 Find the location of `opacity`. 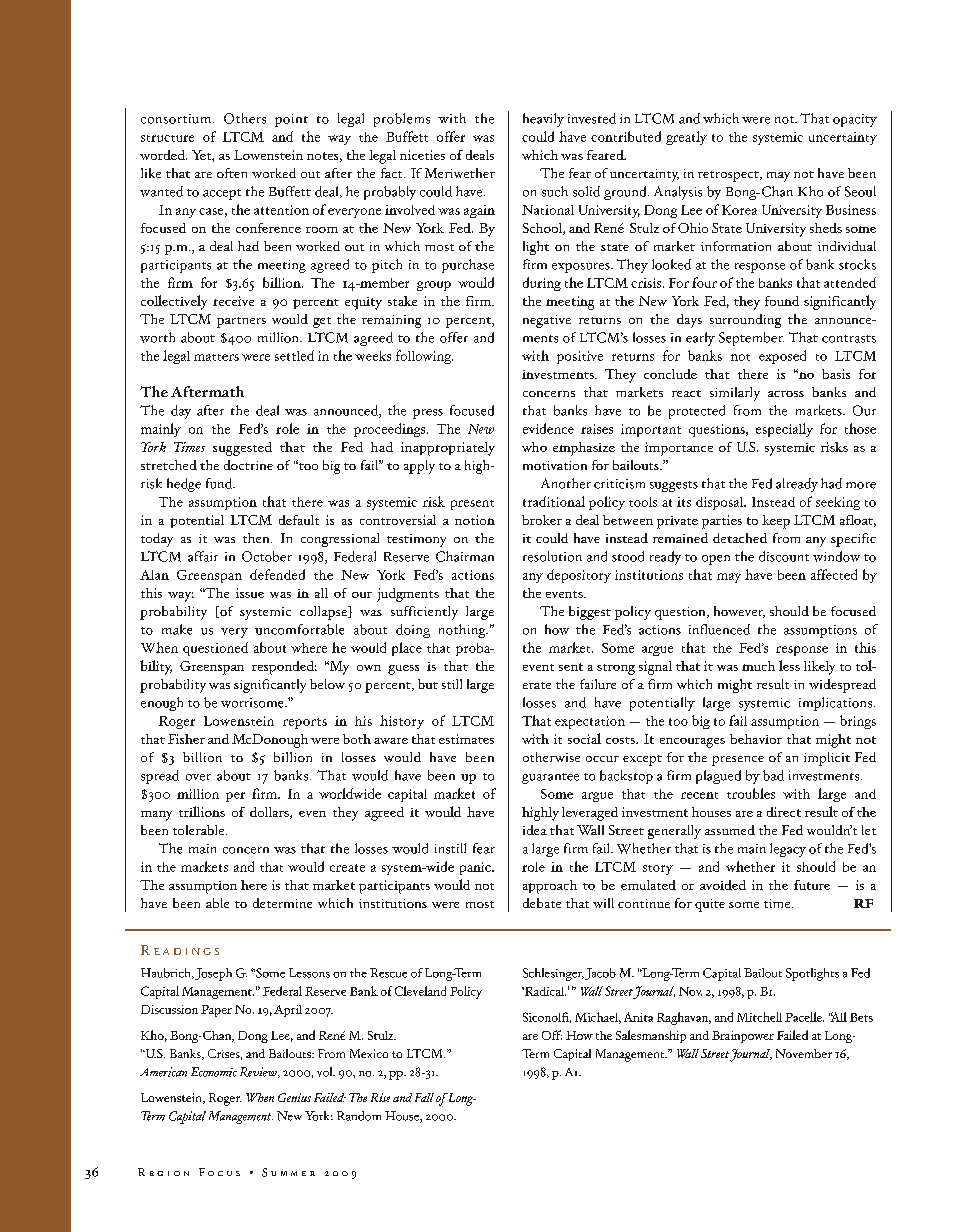

opacity is located at coordinates (855, 120).
